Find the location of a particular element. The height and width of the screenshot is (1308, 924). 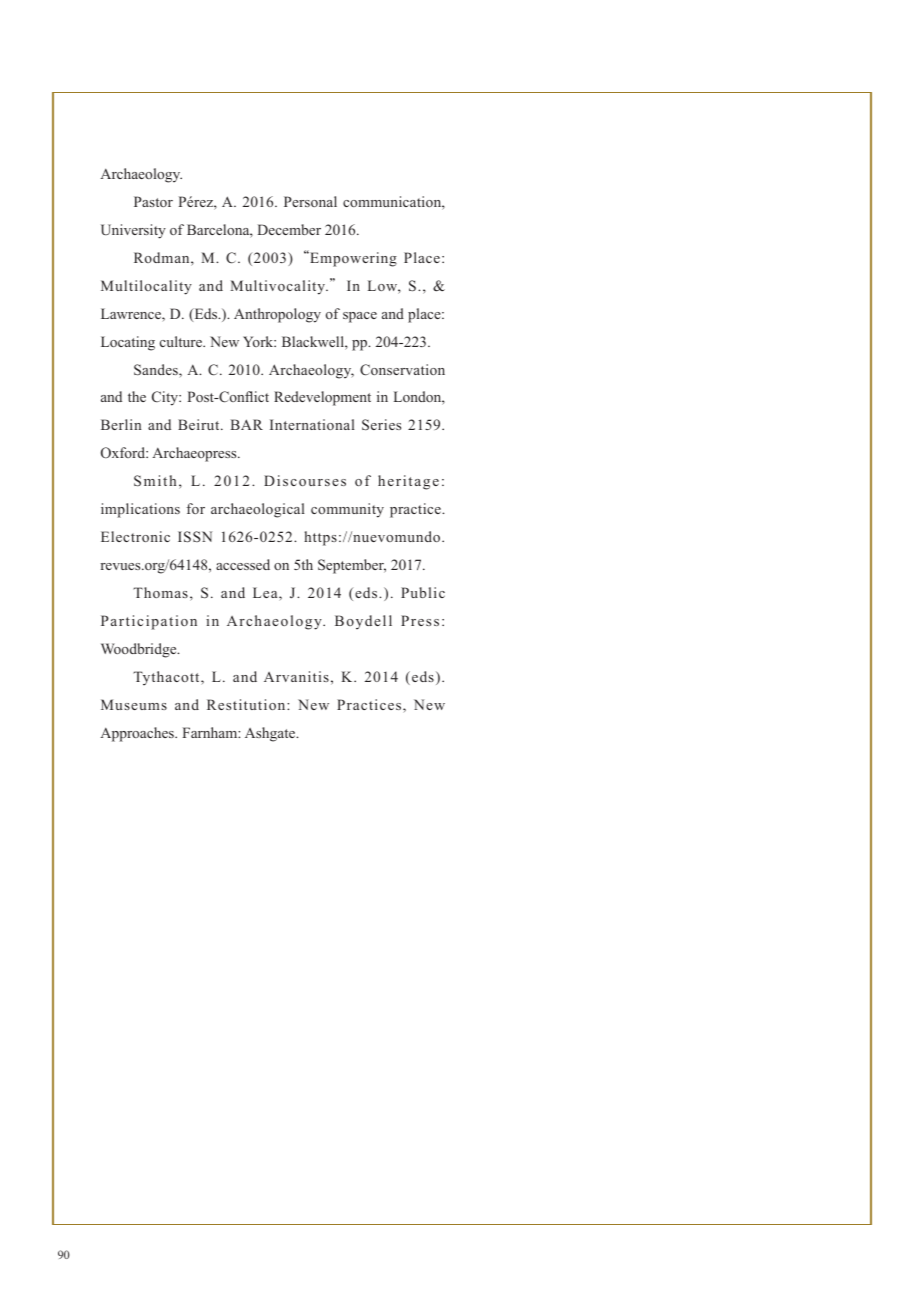

Conservation is located at coordinates (402, 370).
